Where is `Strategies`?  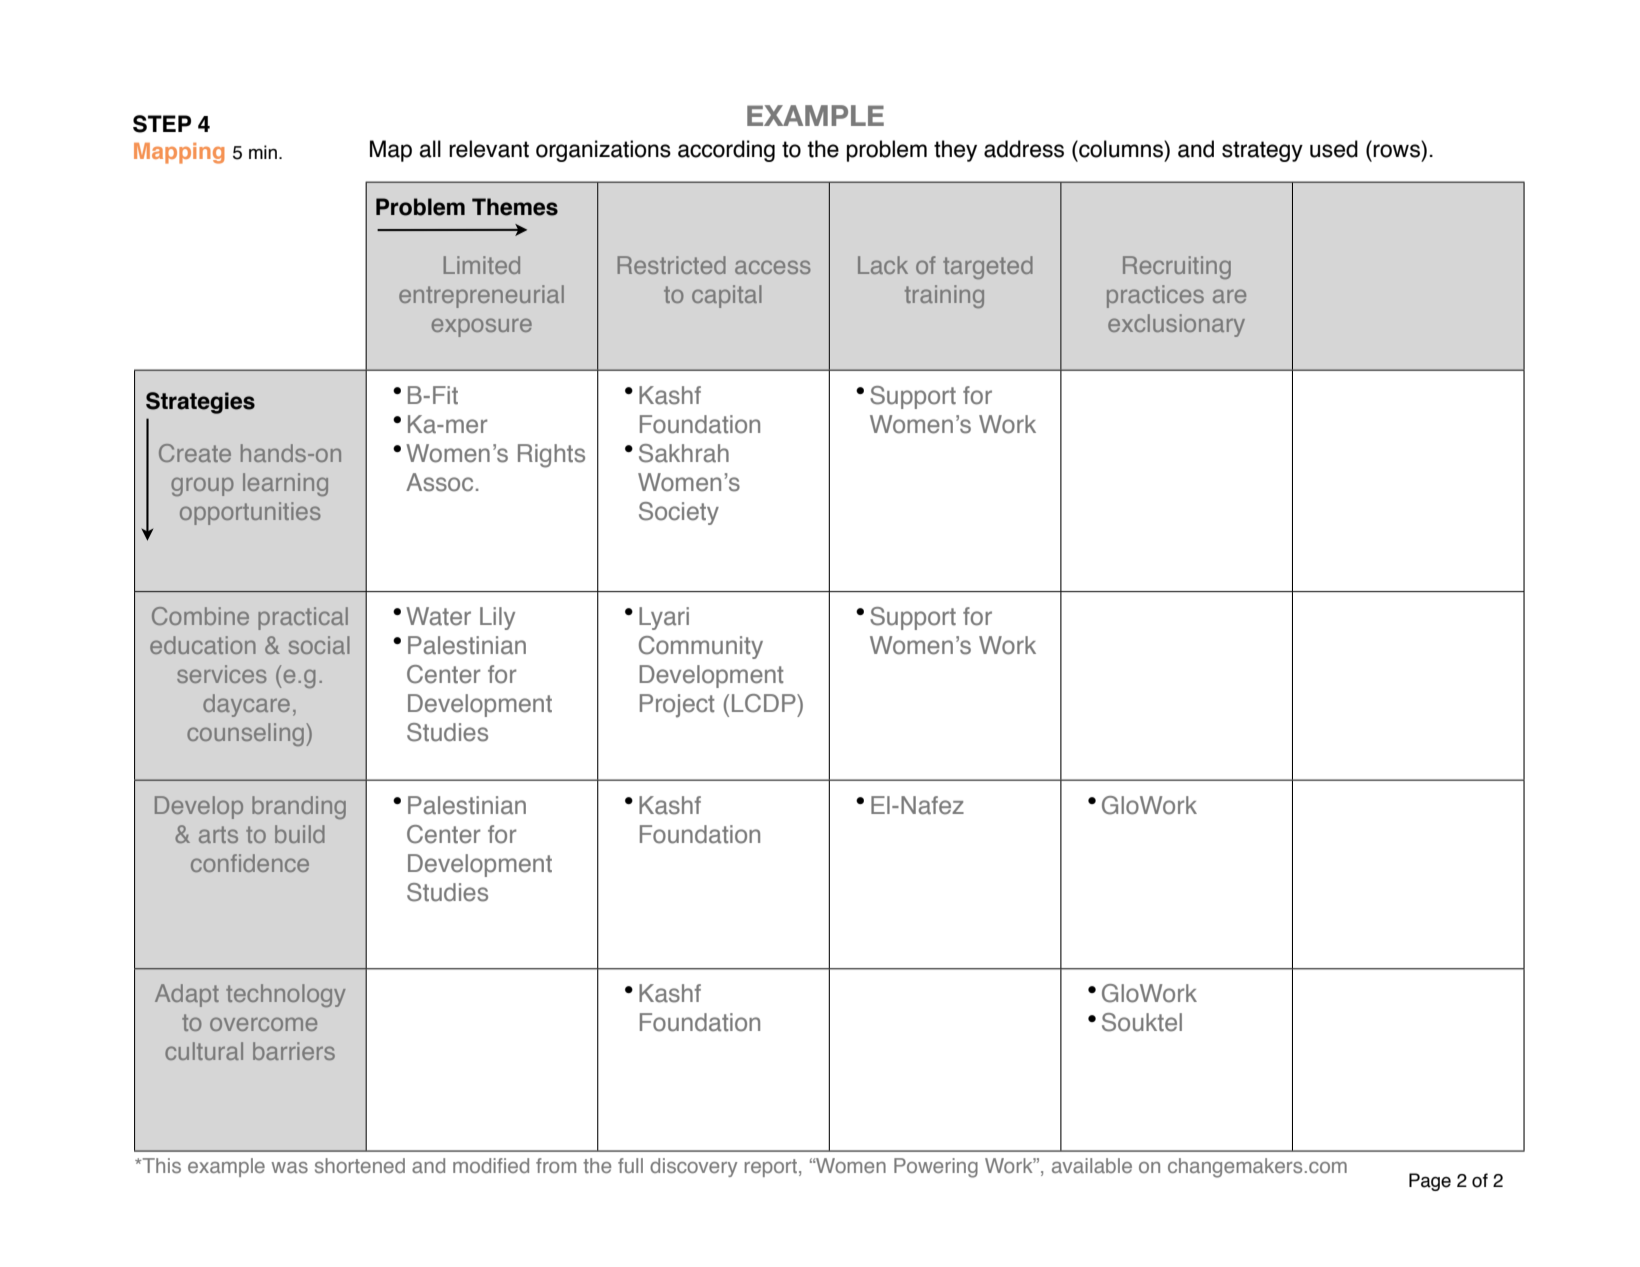 Strategies is located at coordinates (200, 403).
